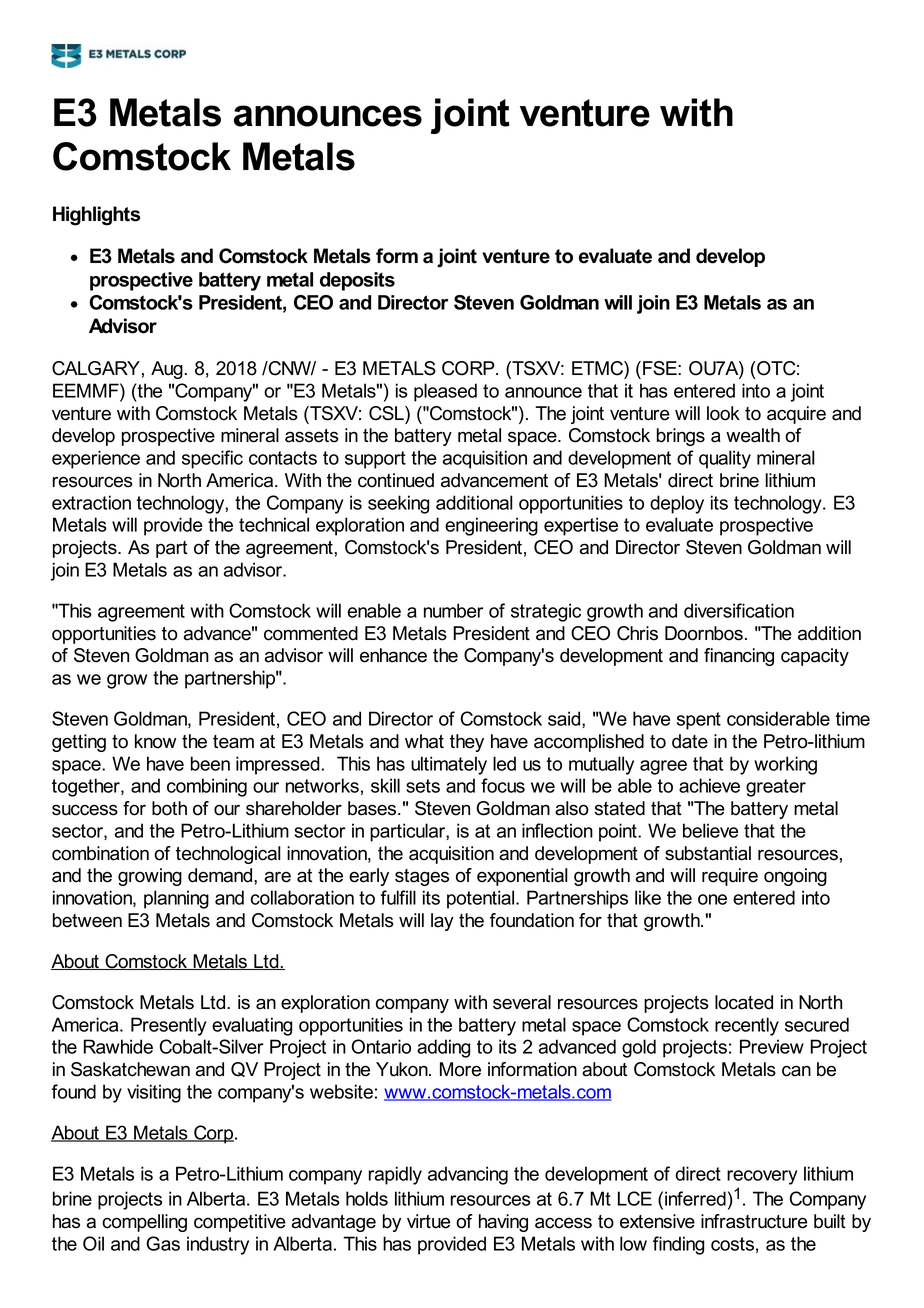 This page has width=924, height=1308. I want to click on number, so click(453, 610).
